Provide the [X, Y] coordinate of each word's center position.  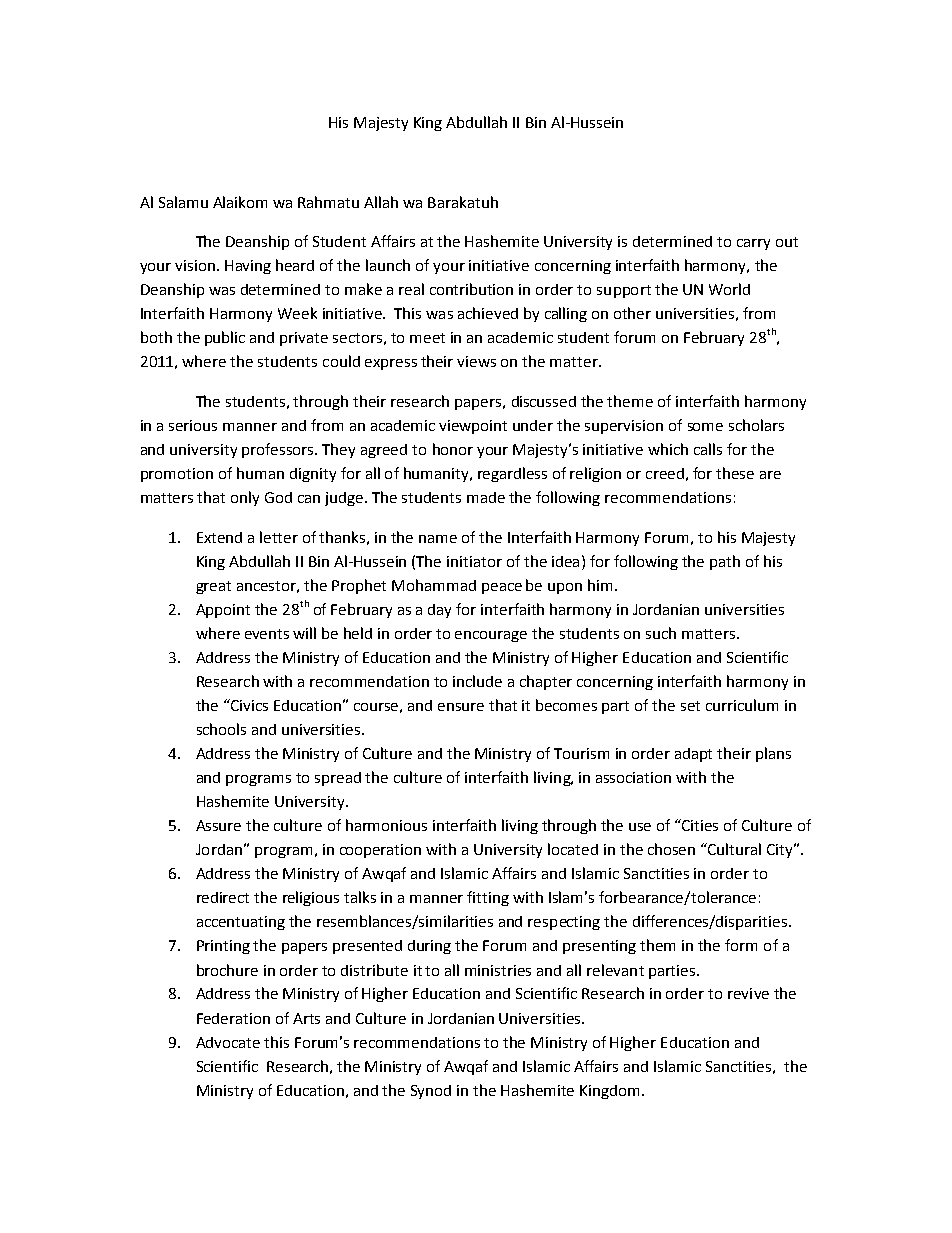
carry [753, 244]
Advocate [228, 1042]
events [267, 634]
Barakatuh [463, 202]
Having [248, 267]
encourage [491, 636]
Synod [431, 1092]
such [661, 633]
